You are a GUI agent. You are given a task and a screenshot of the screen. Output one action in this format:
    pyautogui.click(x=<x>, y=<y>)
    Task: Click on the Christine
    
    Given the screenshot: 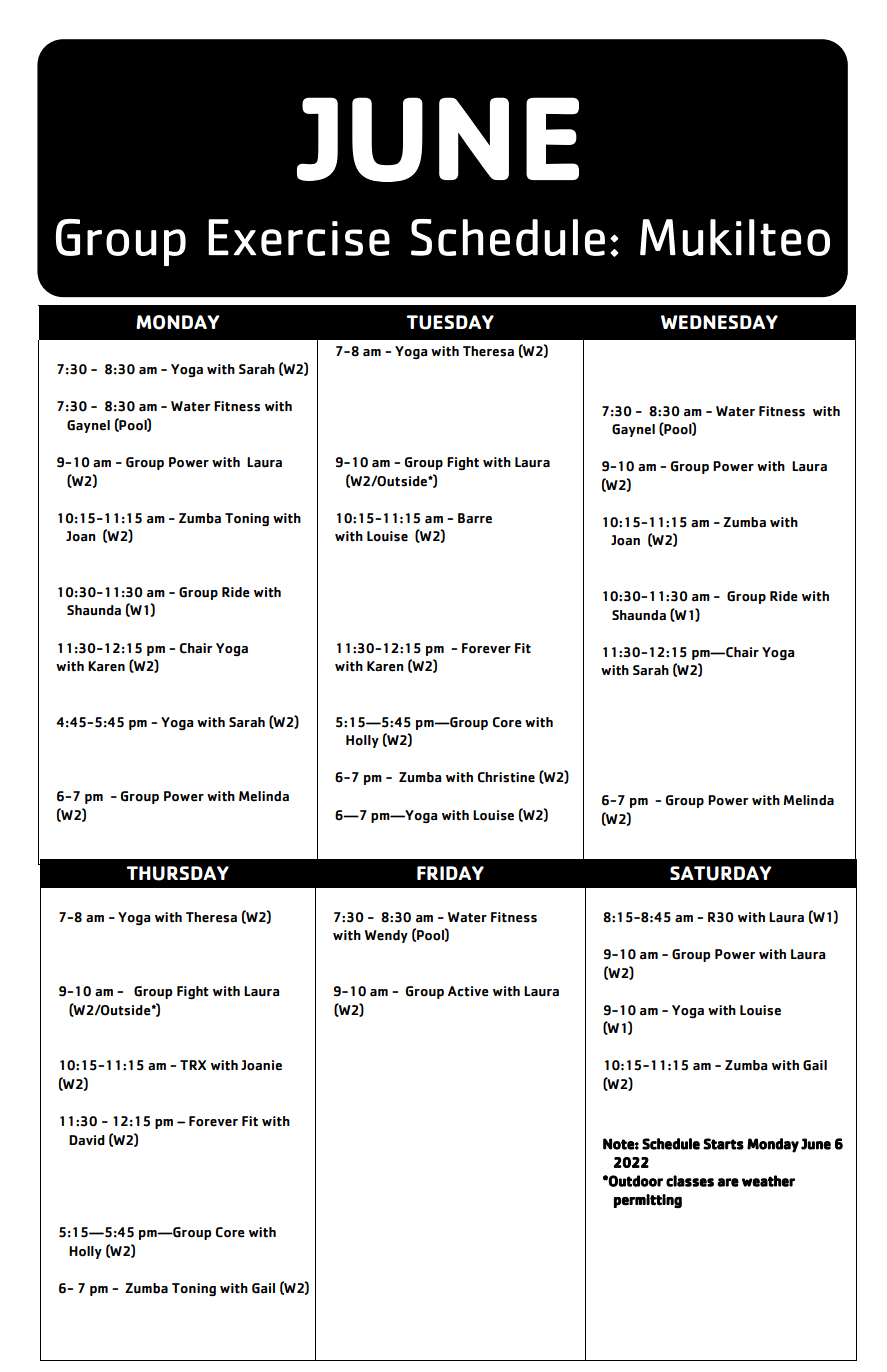 What is the action you would take?
    pyautogui.click(x=506, y=777)
